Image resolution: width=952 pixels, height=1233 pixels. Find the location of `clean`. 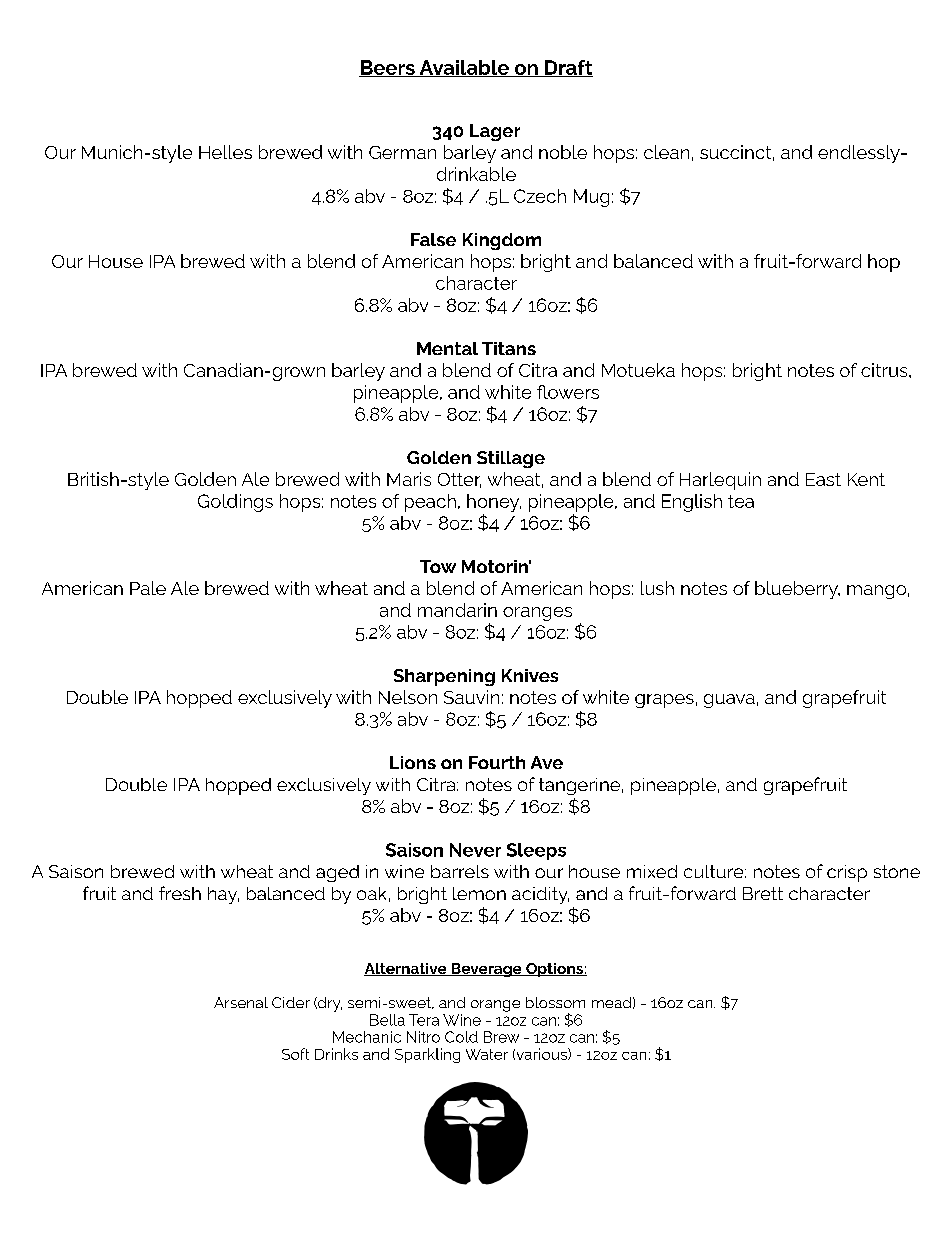

clean is located at coordinates (666, 152).
